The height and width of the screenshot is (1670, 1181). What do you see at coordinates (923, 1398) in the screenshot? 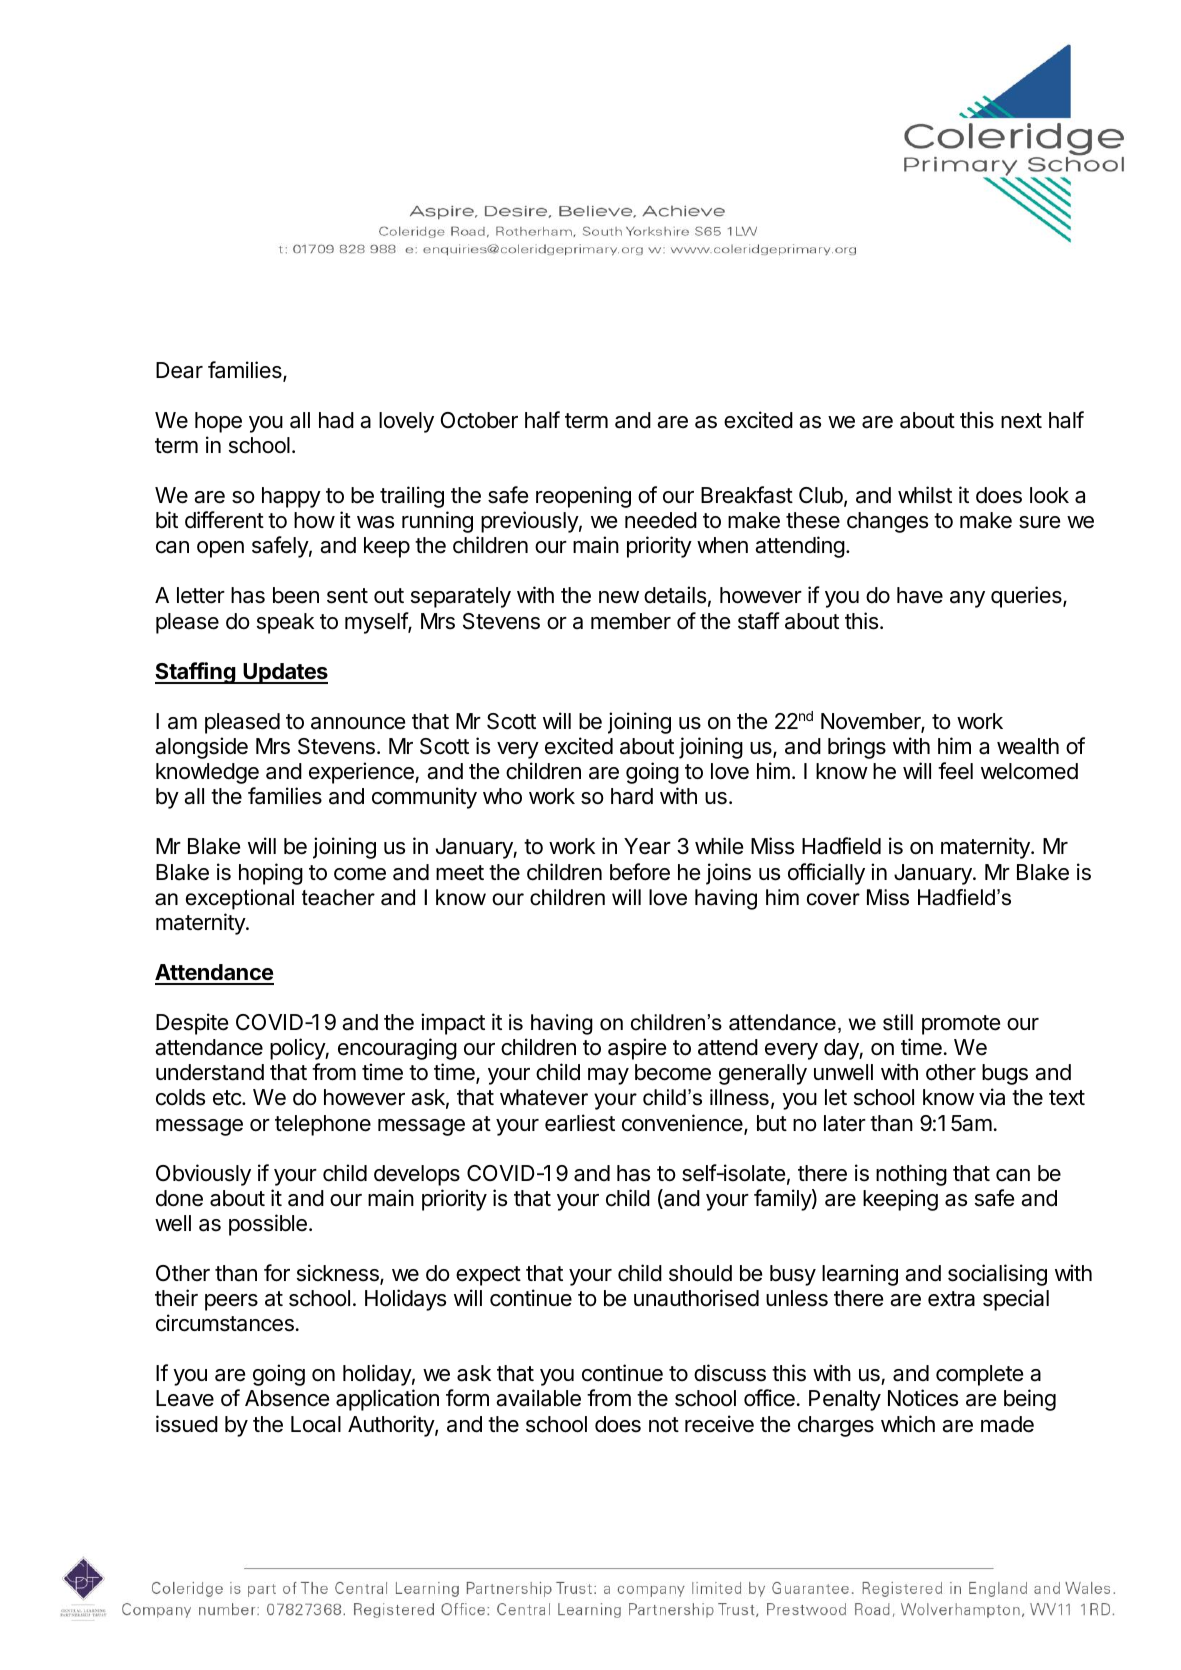
I see `Notices` at bounding box center [923, 1398].
